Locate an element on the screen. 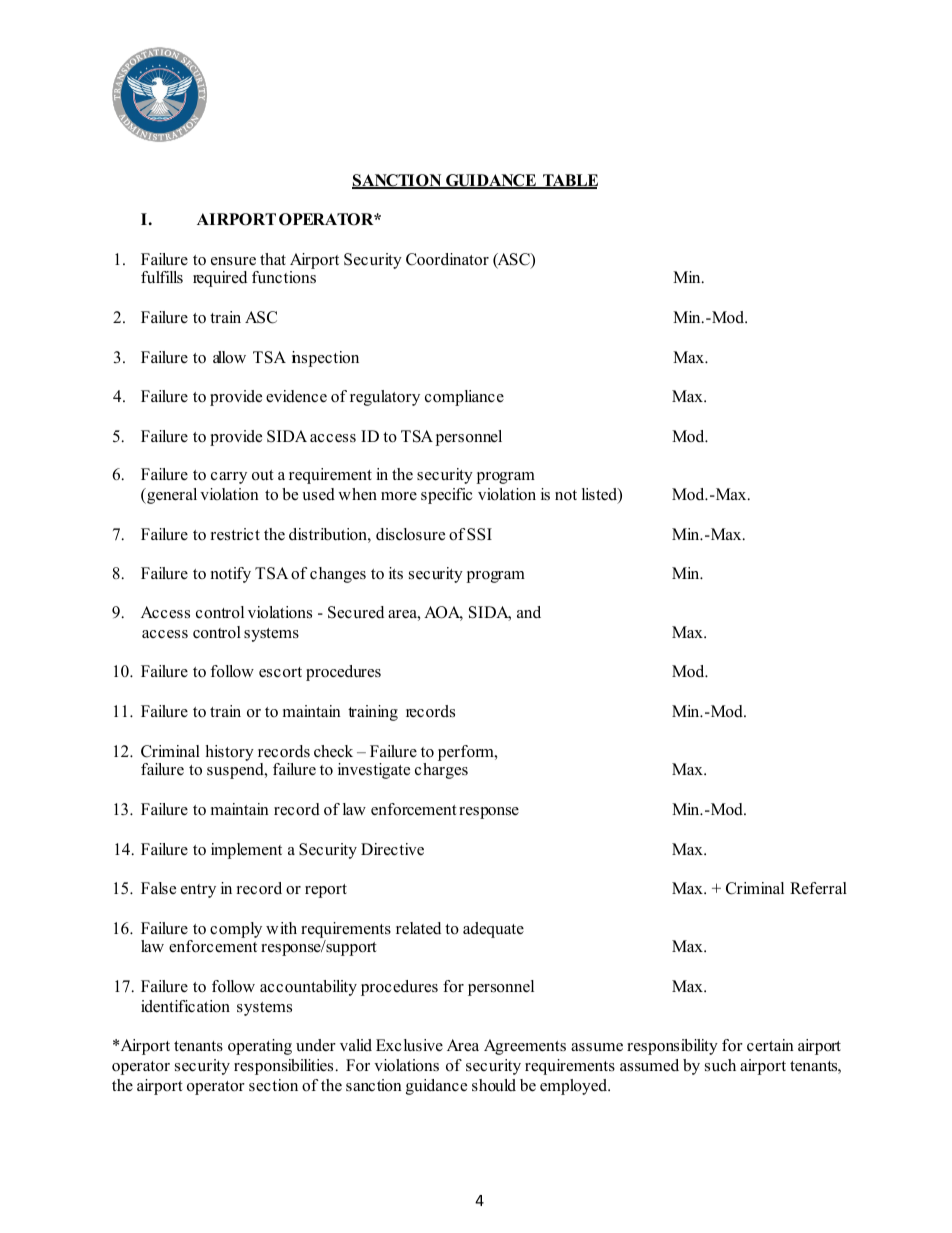  Referral is located at coordinates (818, 888).
